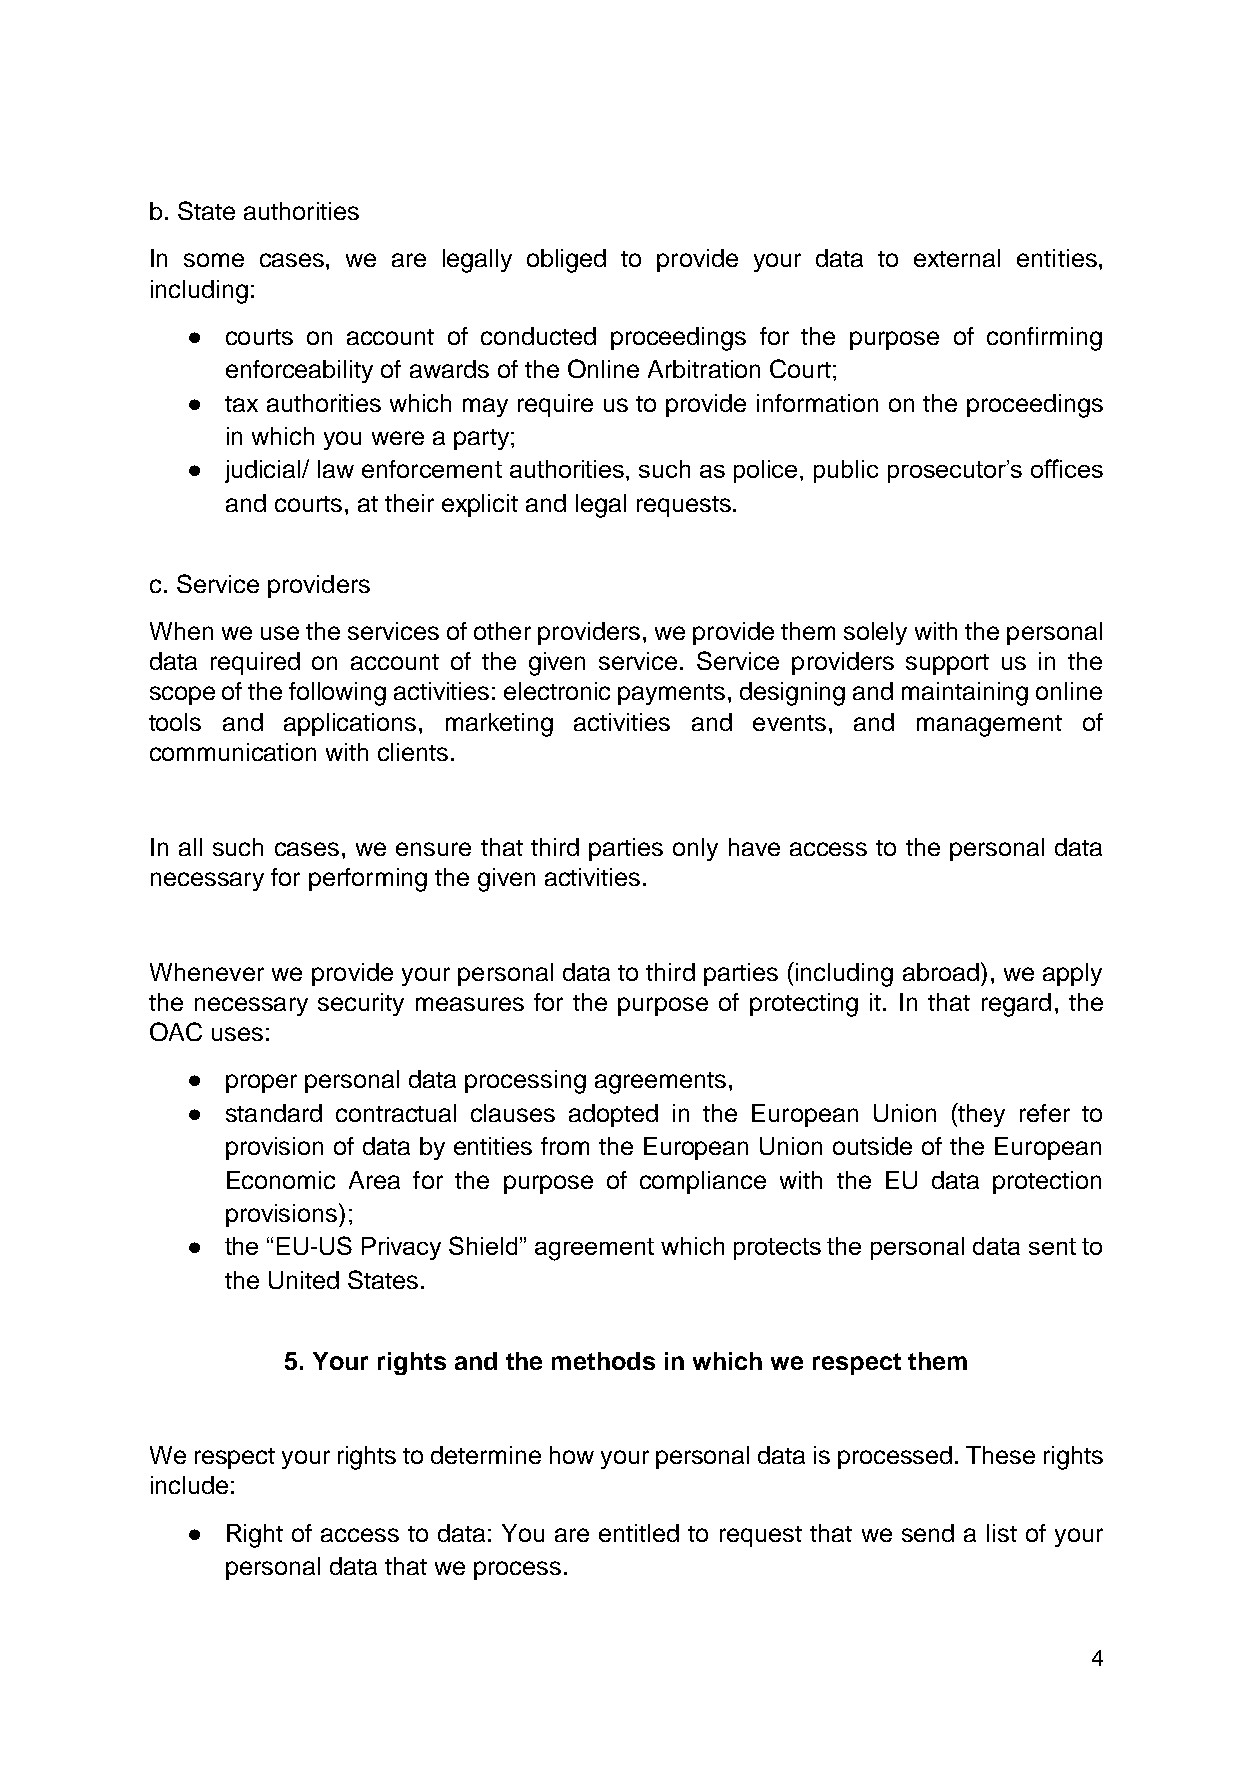  I want to click on external, so click(957, 258).
